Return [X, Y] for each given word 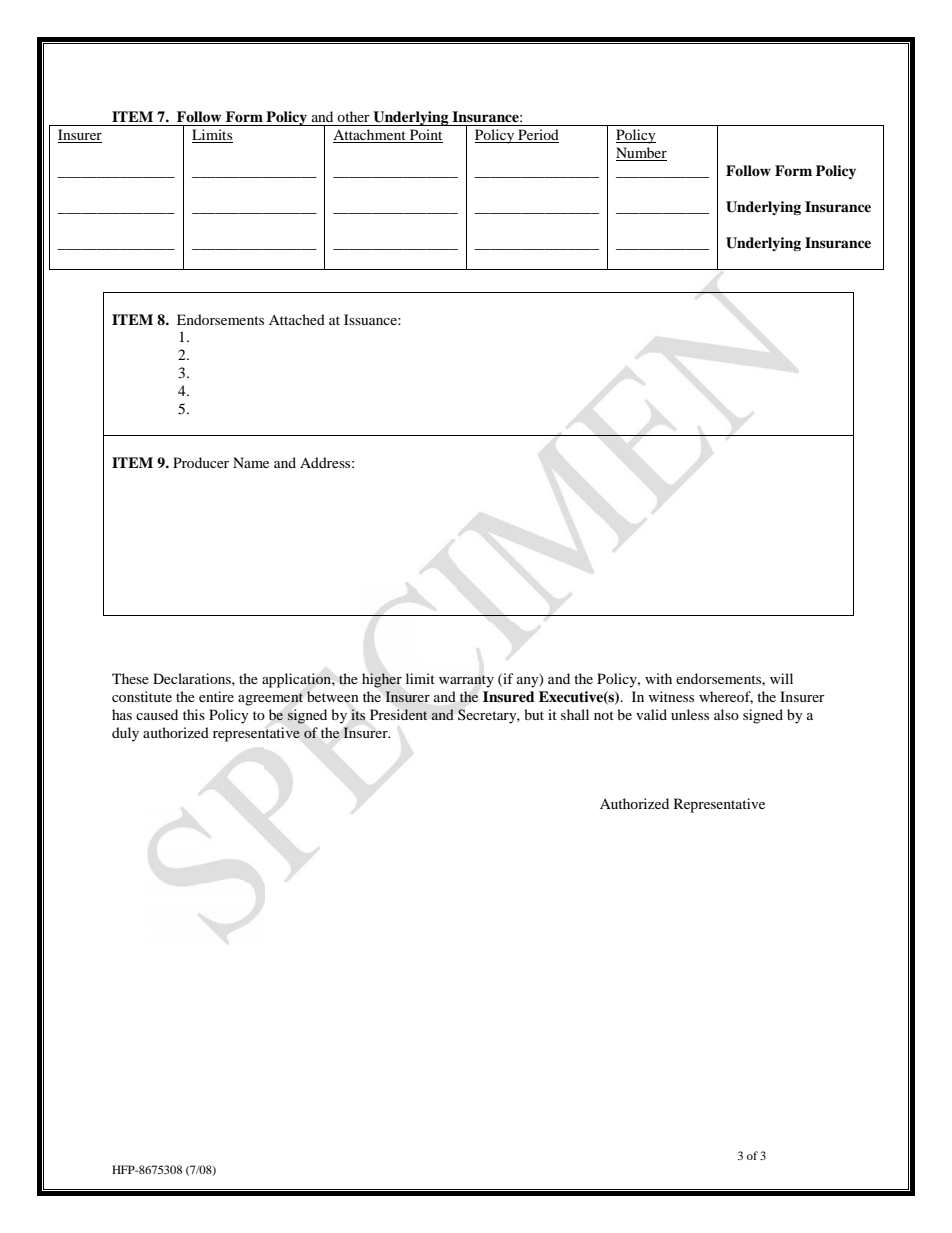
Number [641, 154]
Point [425, 136]
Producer [201, 462]
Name [251, 462]
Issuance [371, 319]
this [194, 714]
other [353, 116]
